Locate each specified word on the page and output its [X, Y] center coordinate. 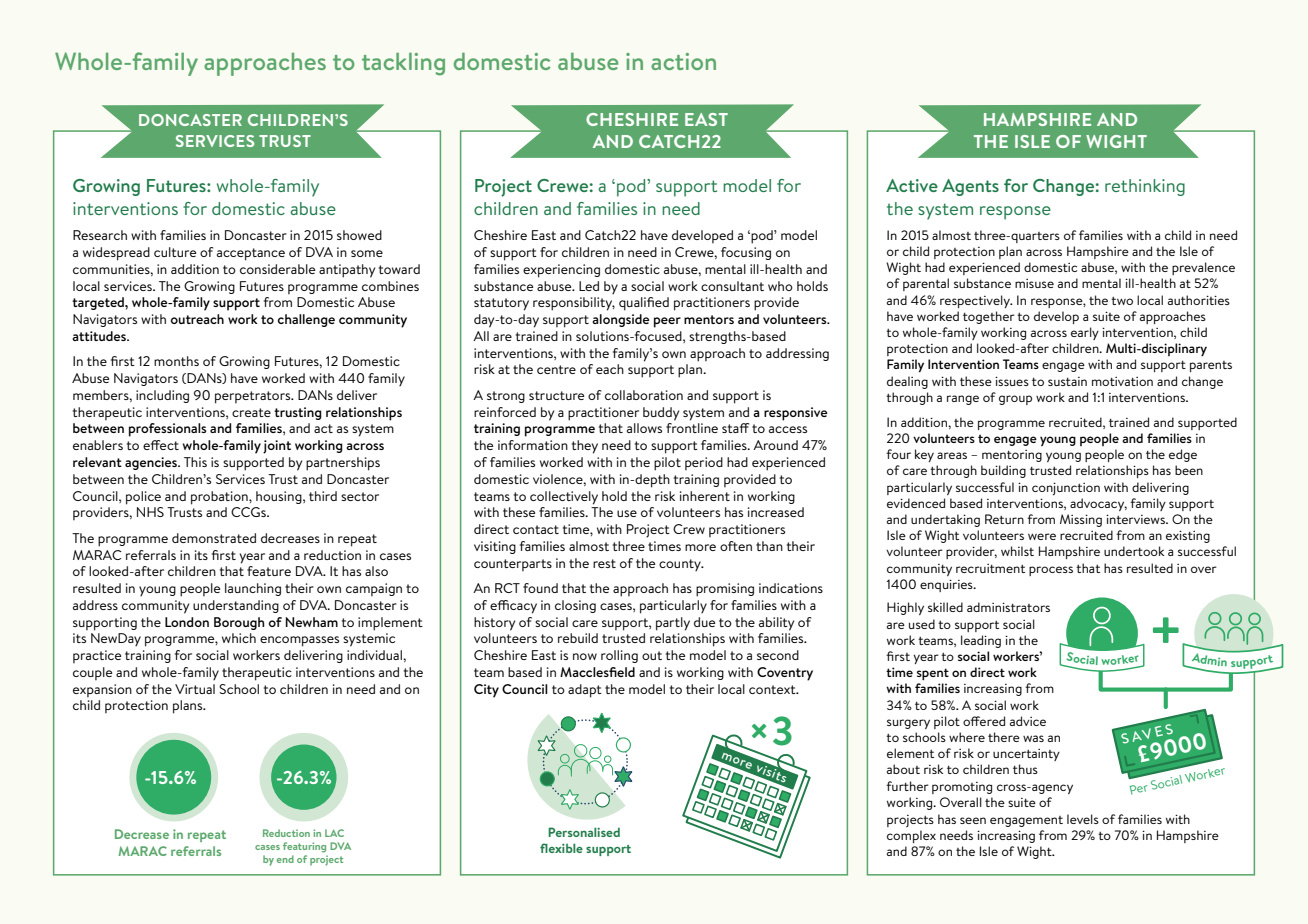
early [1085, 333]
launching [253, 589]
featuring [304, 847]
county [681, 565]
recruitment [990, 568]
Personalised [584, 832]
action [683, 61]
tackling [403, 64]
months [176, 361]
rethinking [1145, 187]
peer [667, 322]
